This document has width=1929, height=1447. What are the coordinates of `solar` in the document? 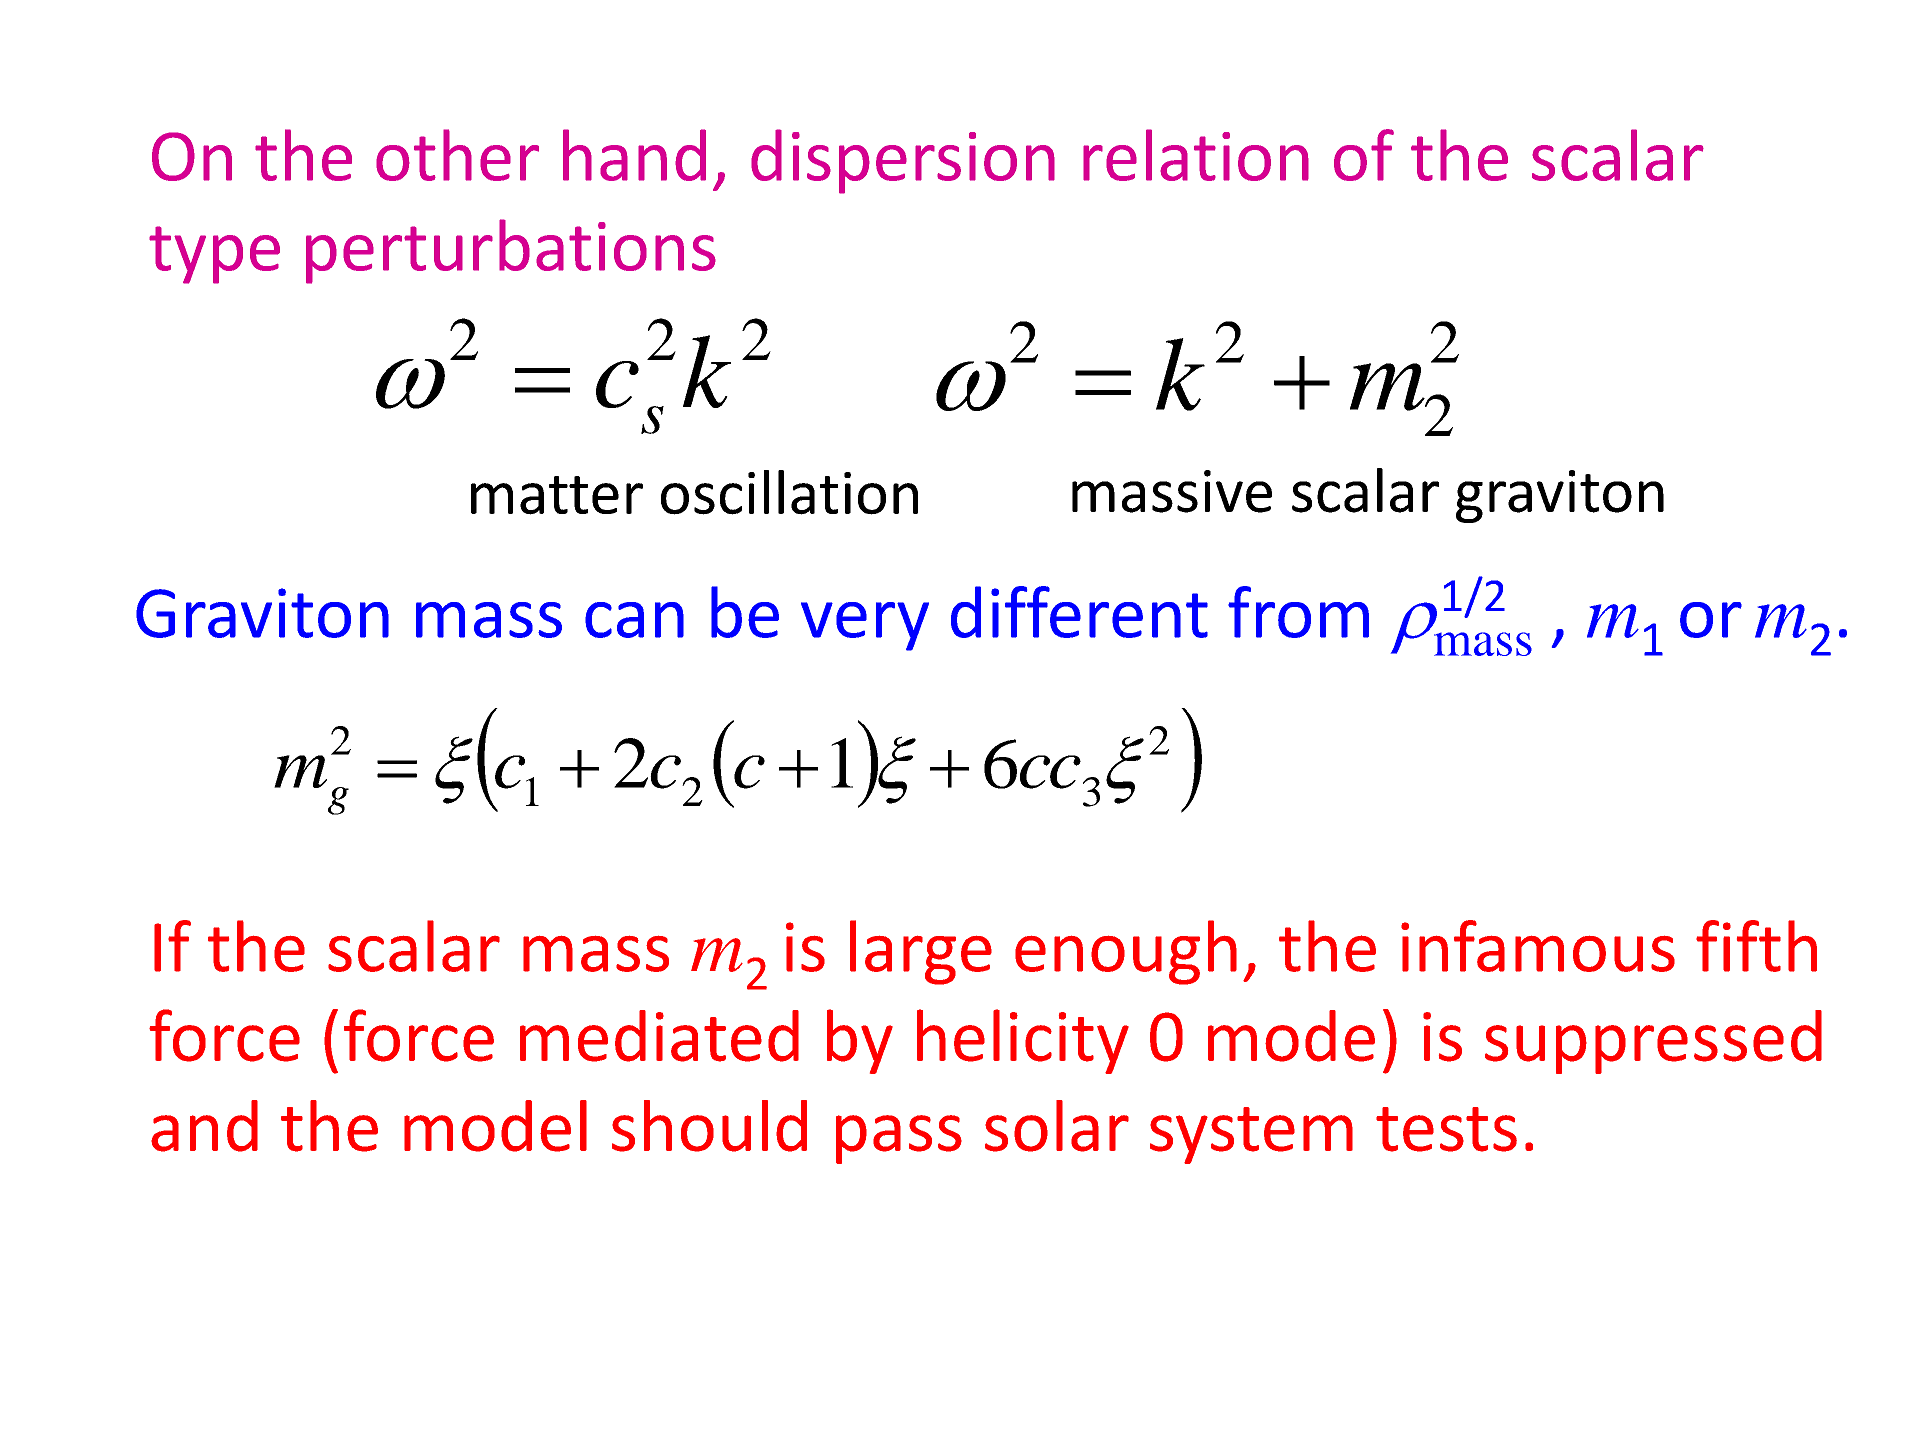 It's located at (1057, 1126).
